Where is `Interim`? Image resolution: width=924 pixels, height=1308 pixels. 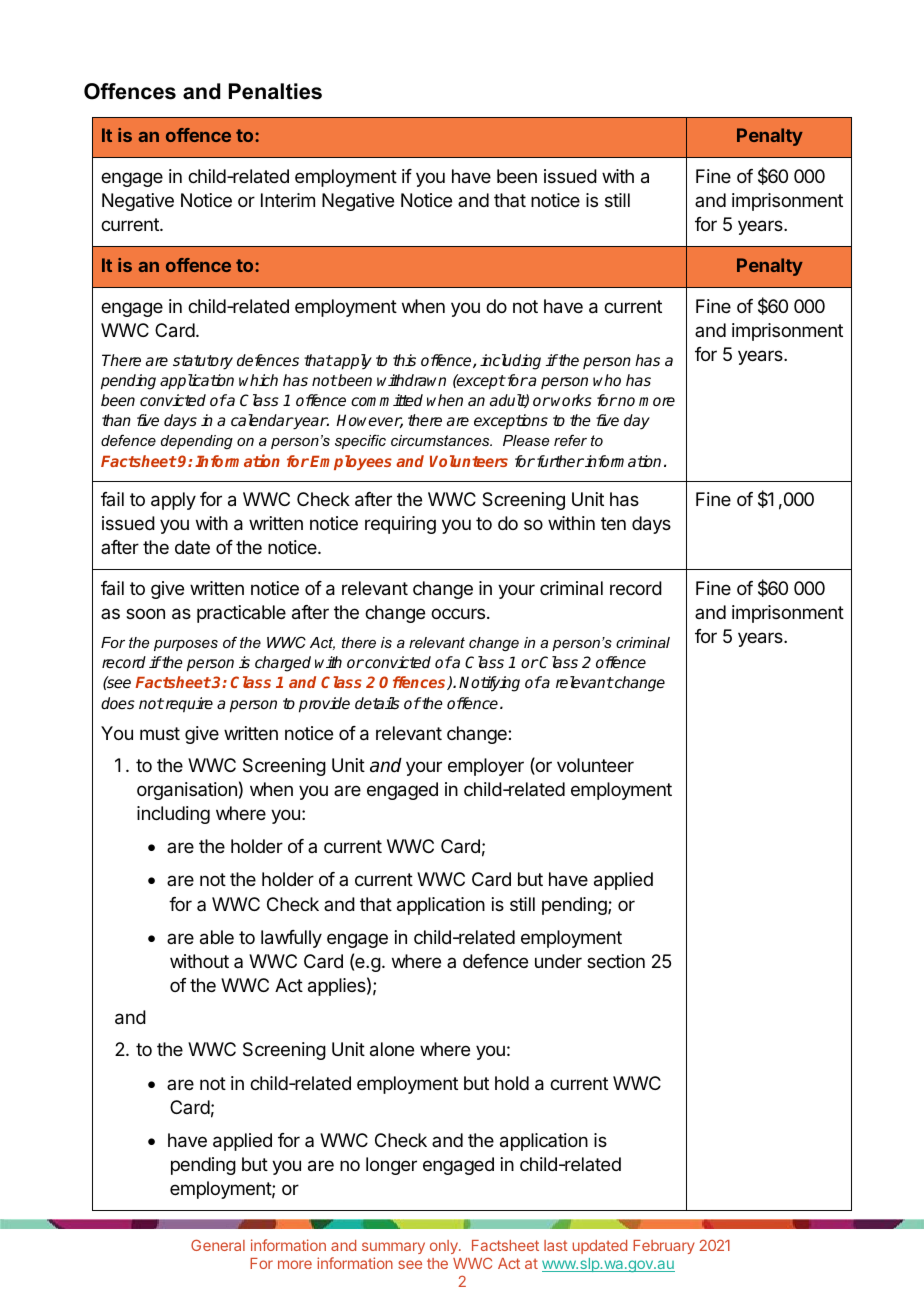 Interim is located at coordinates (288, 200).
